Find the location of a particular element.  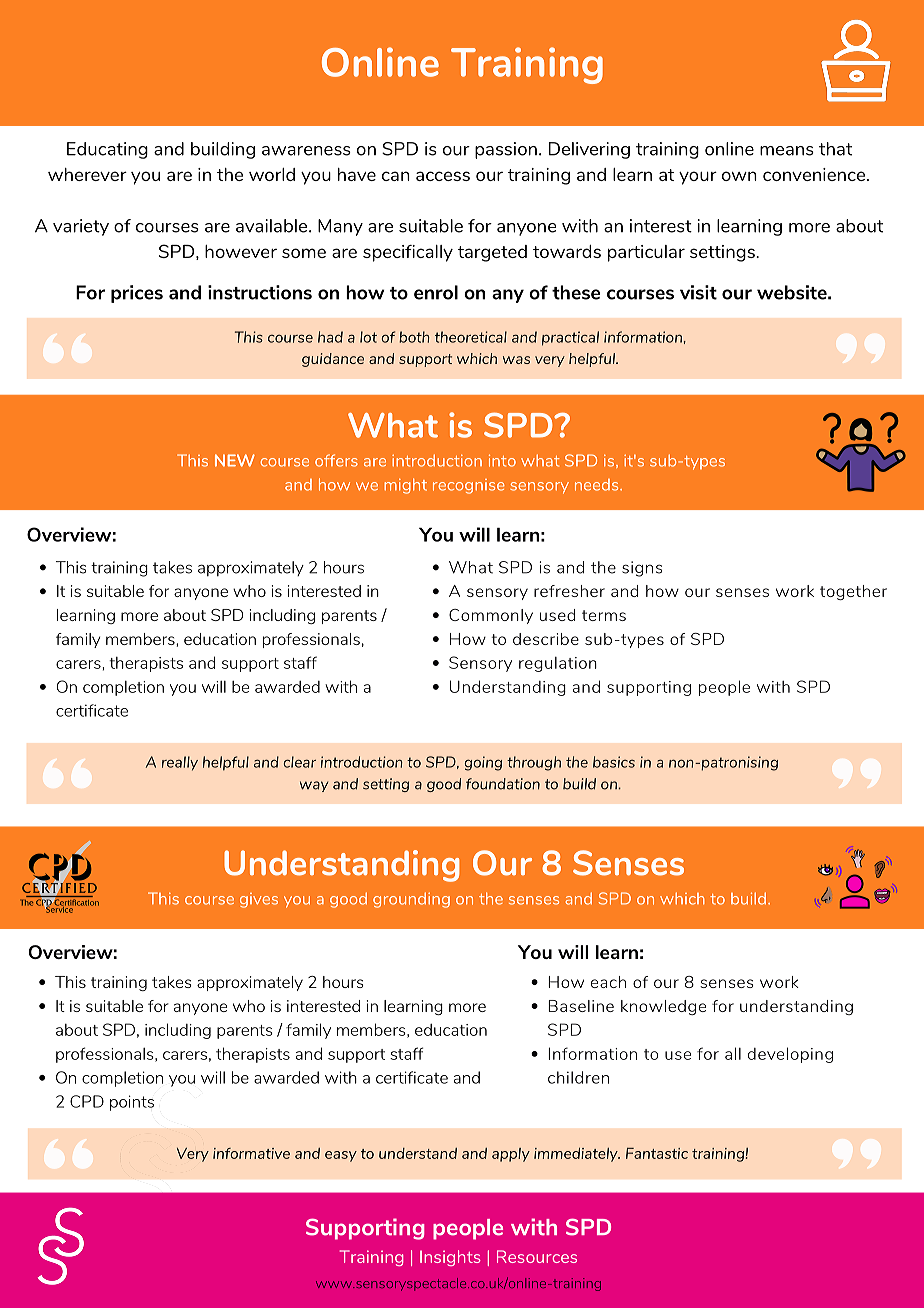

own is located at coordinates (739, 176).
